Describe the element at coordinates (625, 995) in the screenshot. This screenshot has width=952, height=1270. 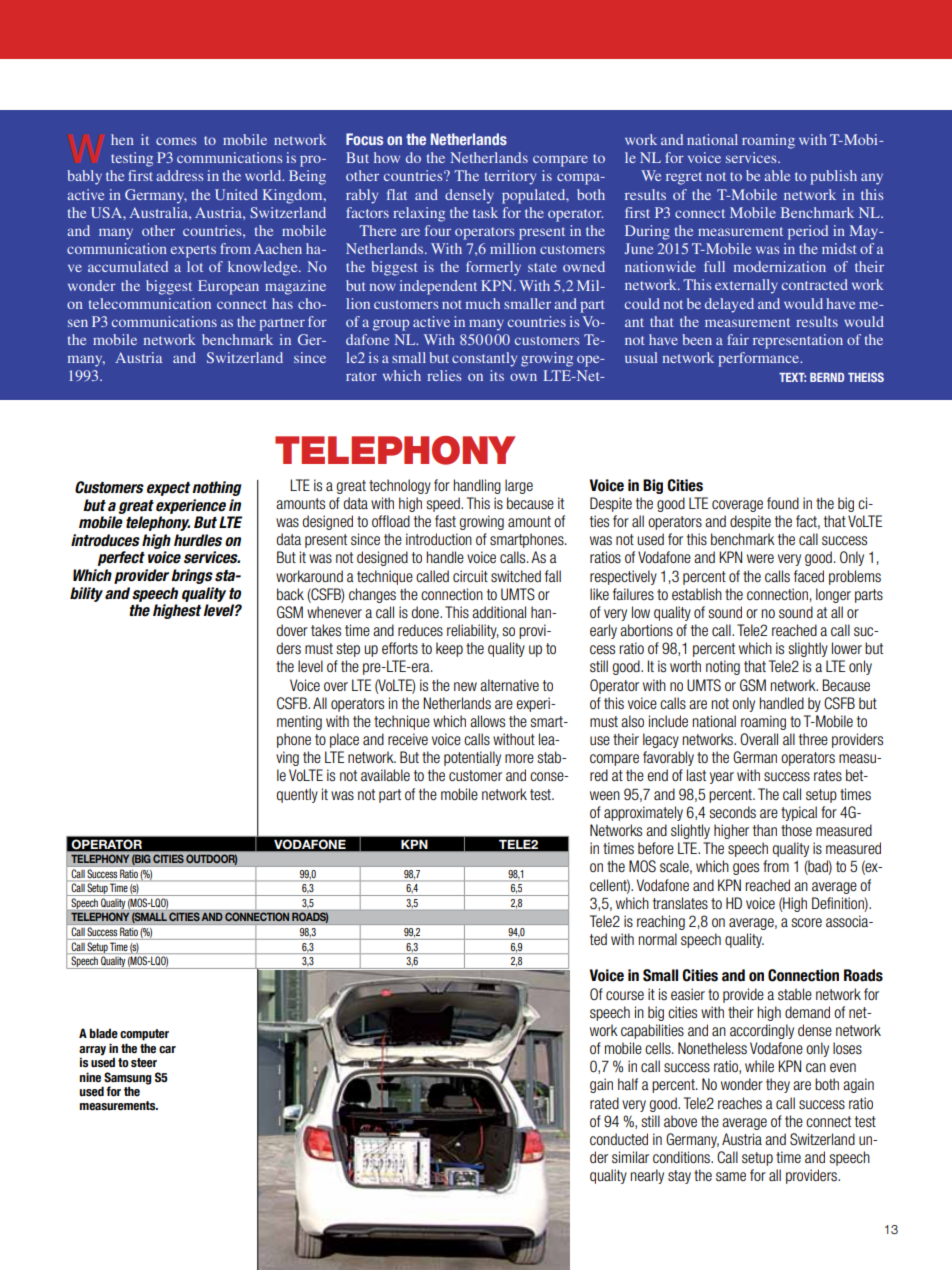
I see `course` at that location.
